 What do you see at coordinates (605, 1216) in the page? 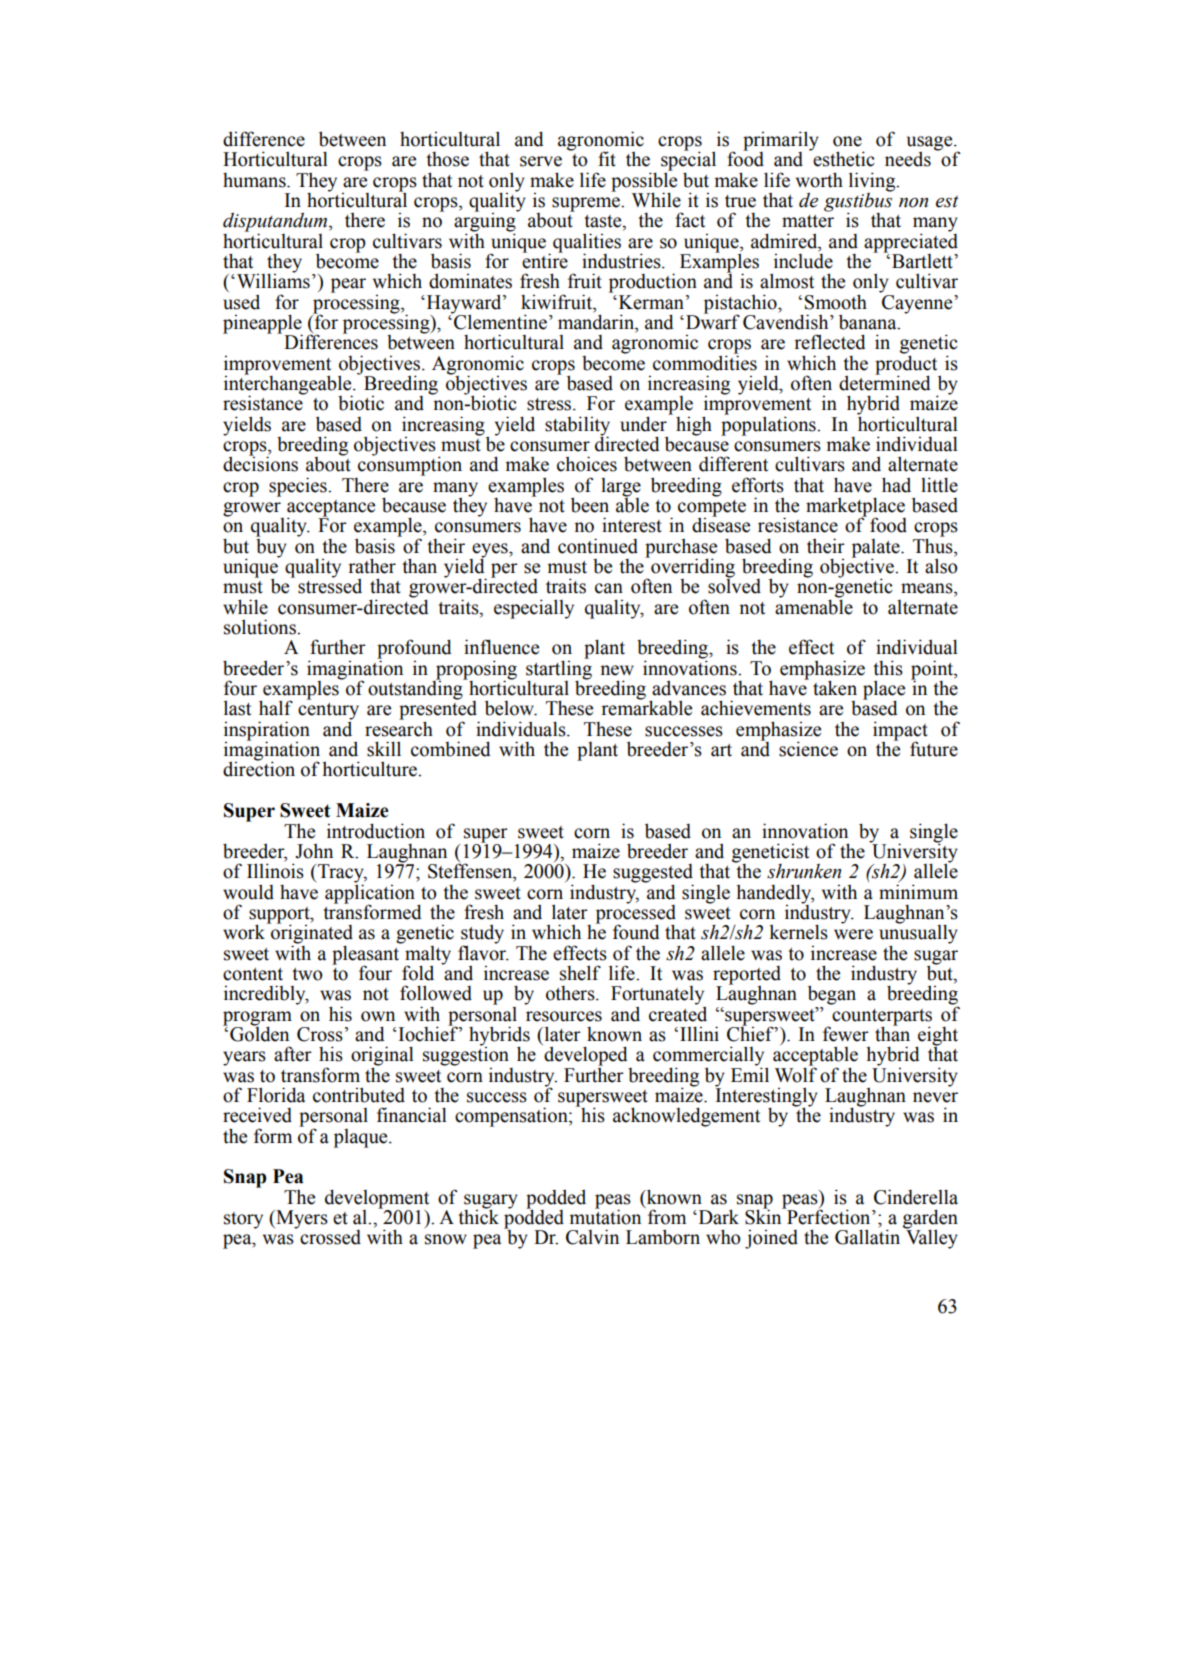
I see `mutation` at bounding box center [605, 1216].
